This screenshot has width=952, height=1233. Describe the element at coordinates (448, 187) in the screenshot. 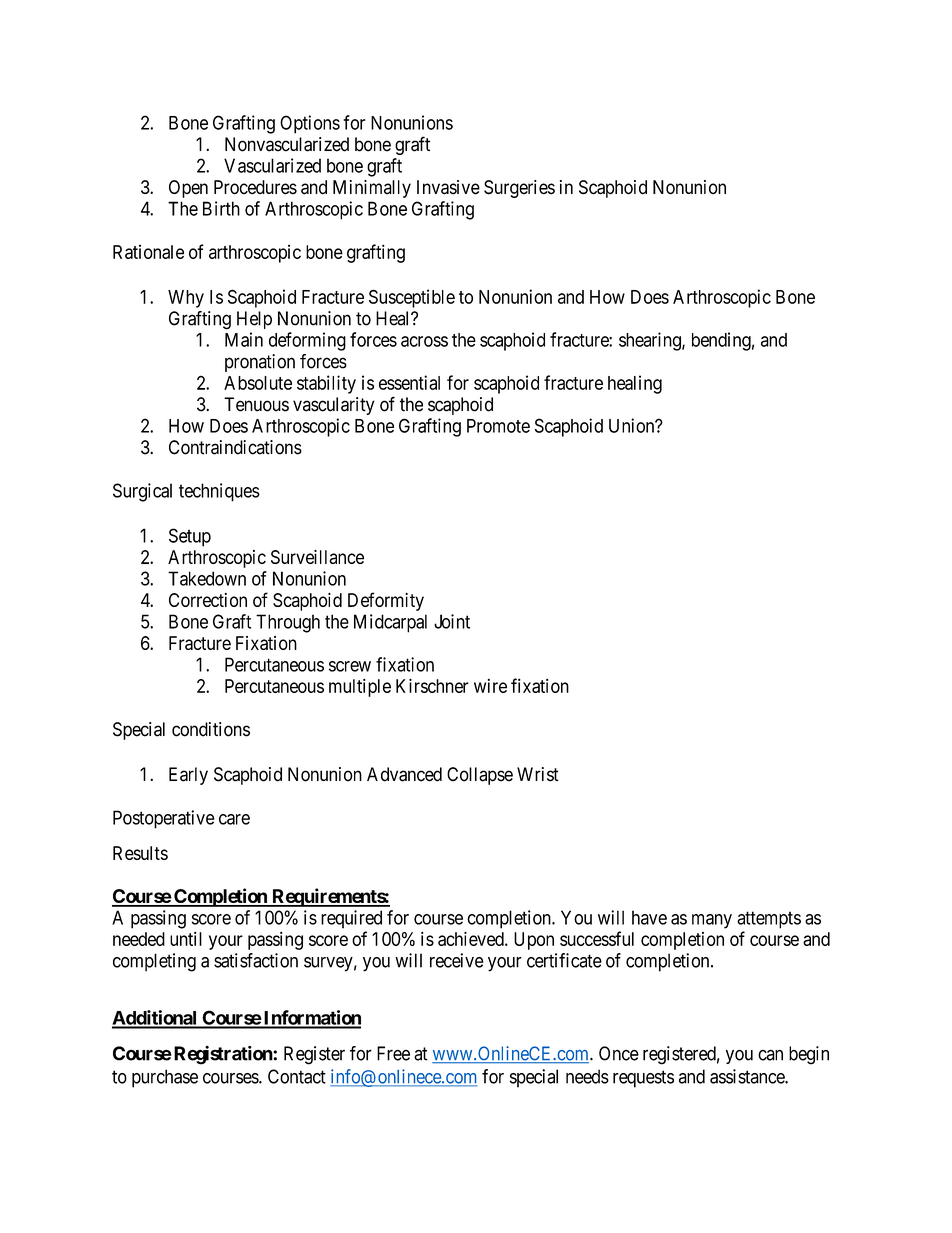

I see `Invasive` at that location.
